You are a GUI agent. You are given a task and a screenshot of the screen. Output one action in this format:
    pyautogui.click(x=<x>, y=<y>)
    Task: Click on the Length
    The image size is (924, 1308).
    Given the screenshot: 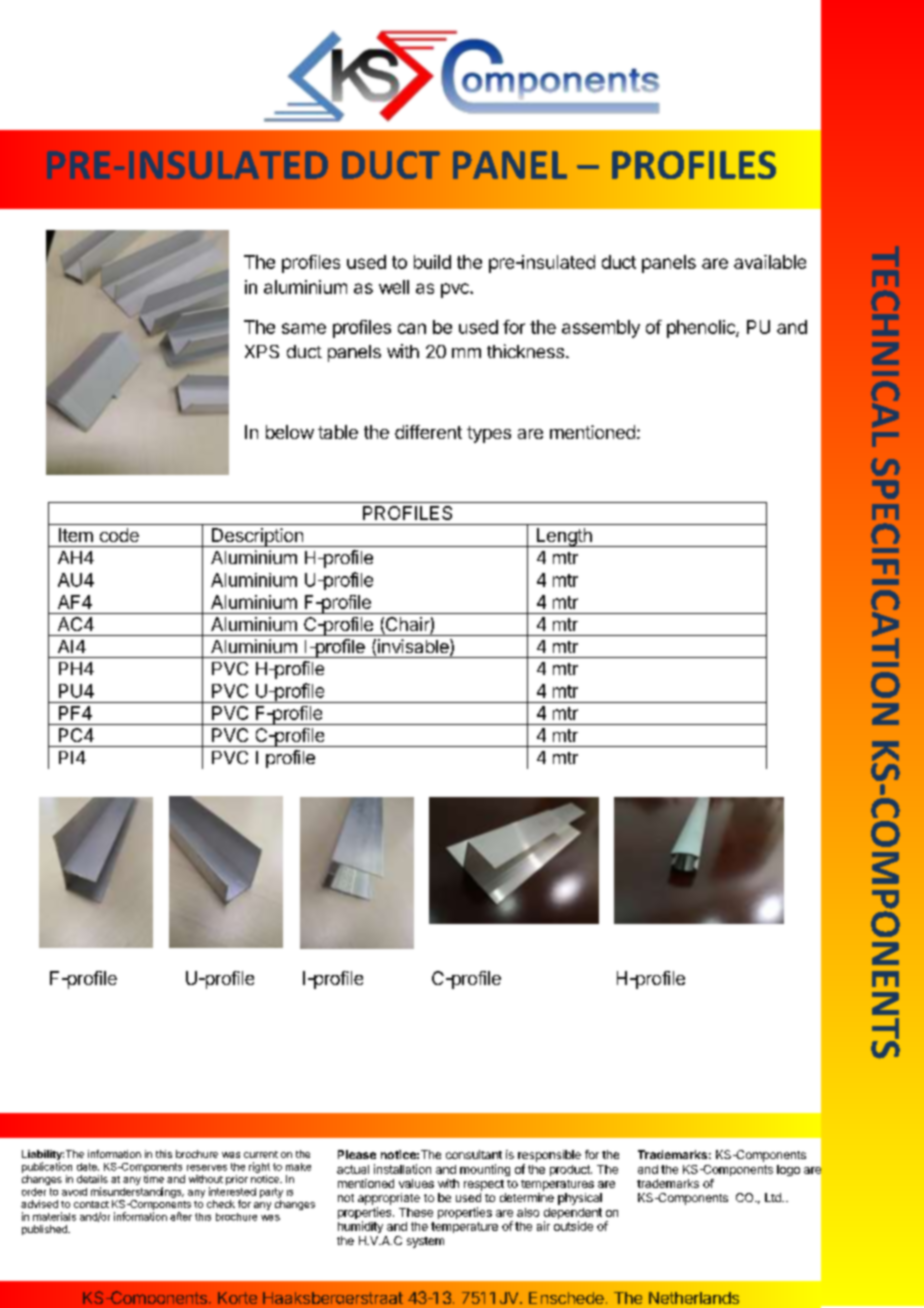 What is the action you would take?
    pyautogui.click(x=564, y=537)
